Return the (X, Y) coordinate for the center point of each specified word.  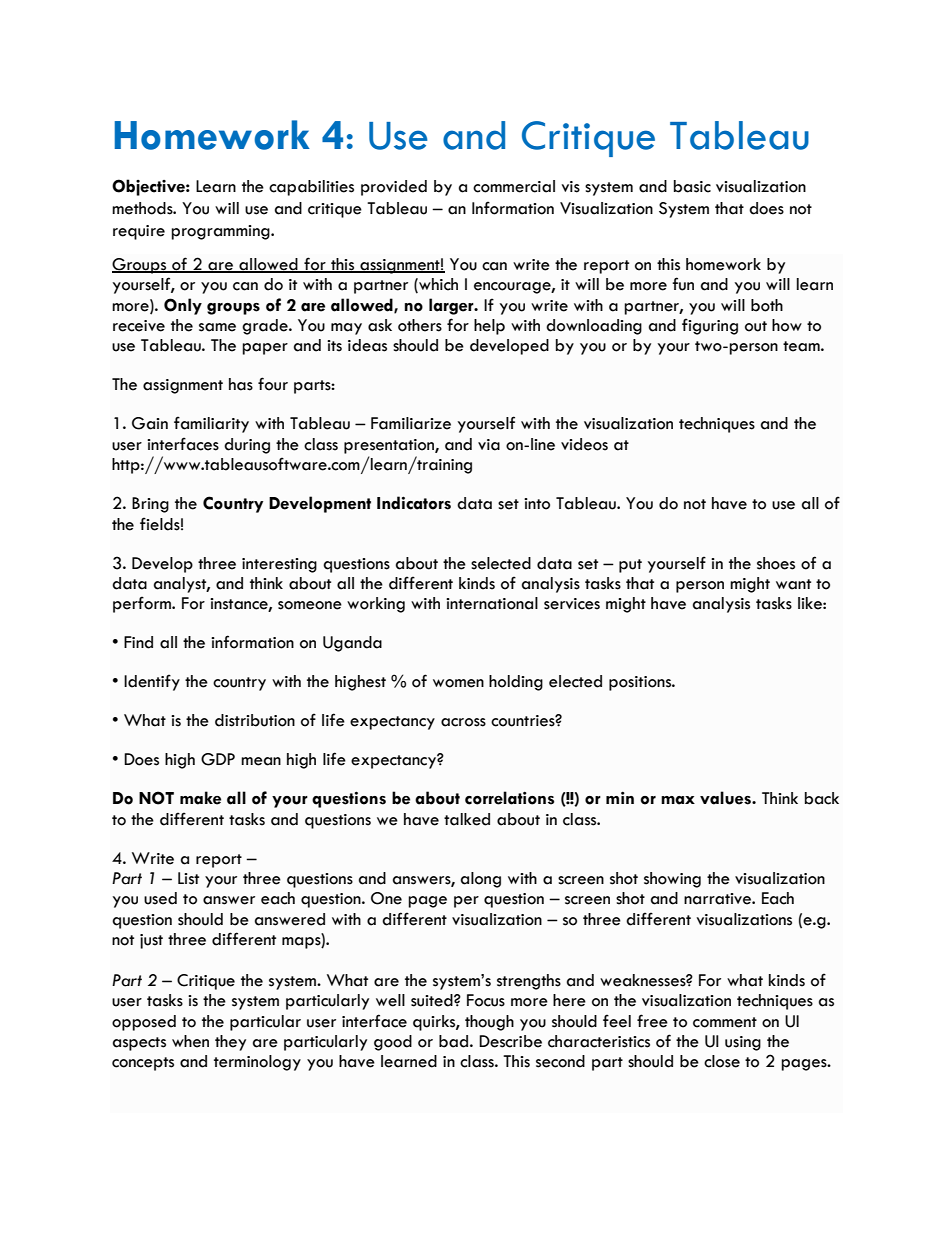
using (743, 1043)
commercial (514, 186)
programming (221, 232)
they (230, 1043)
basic (692, 186)
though (489, 1023)
